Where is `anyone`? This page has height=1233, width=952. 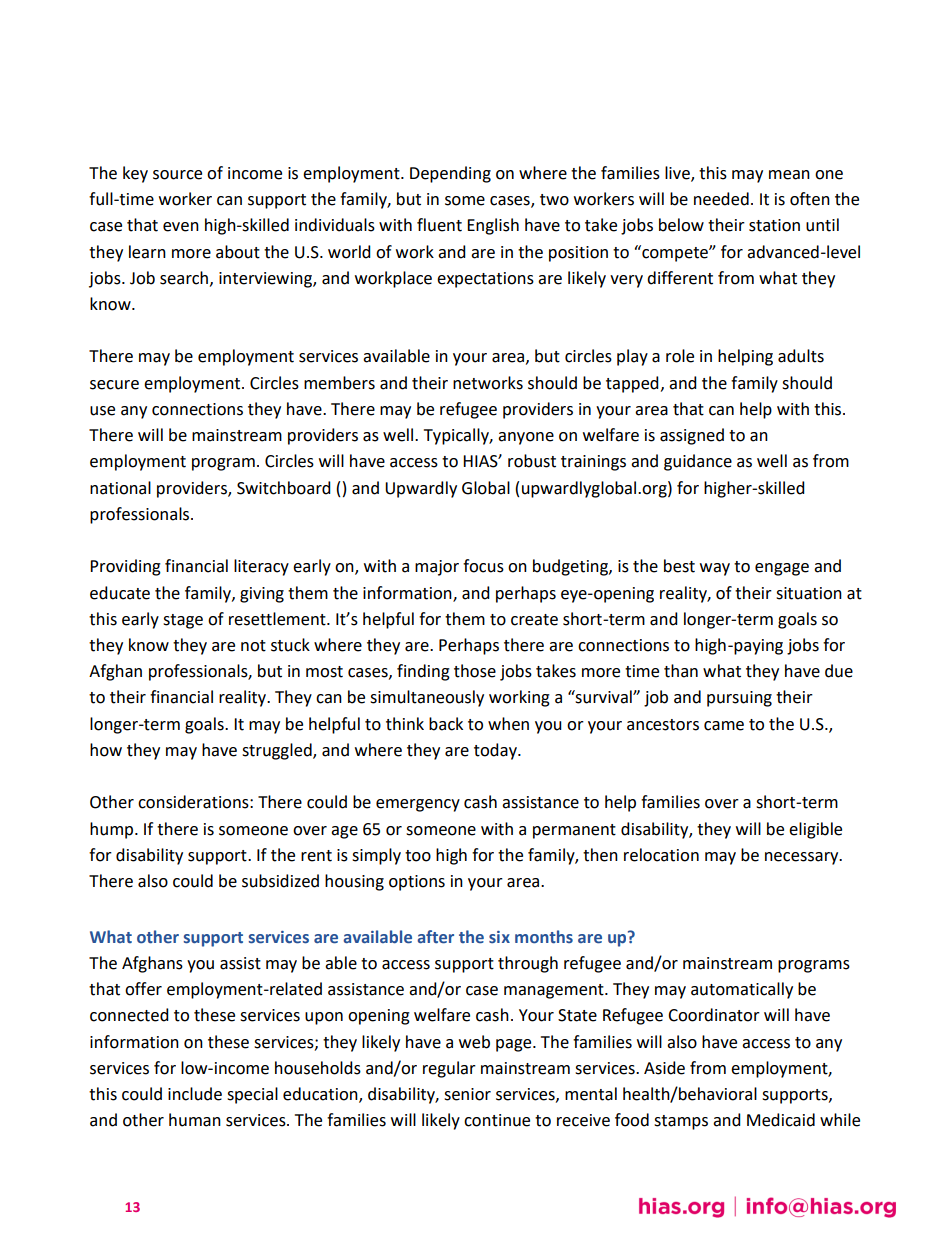
anyone is located at coordinates (526, 438).
